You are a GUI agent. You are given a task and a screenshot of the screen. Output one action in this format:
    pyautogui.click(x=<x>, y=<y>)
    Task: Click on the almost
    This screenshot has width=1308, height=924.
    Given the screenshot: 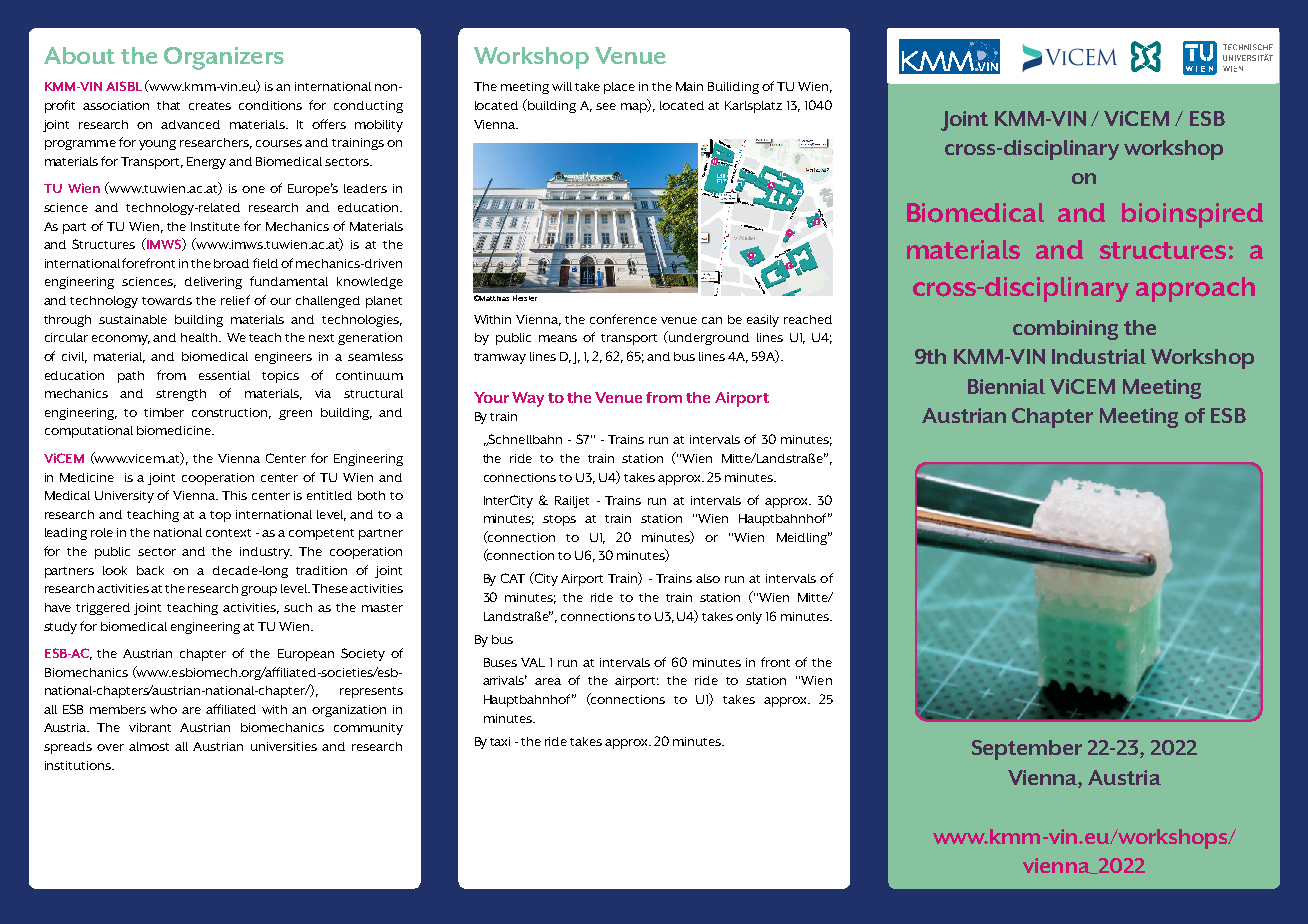 What is the action you would take?
    pyautogui.click(x=149, y=746)
